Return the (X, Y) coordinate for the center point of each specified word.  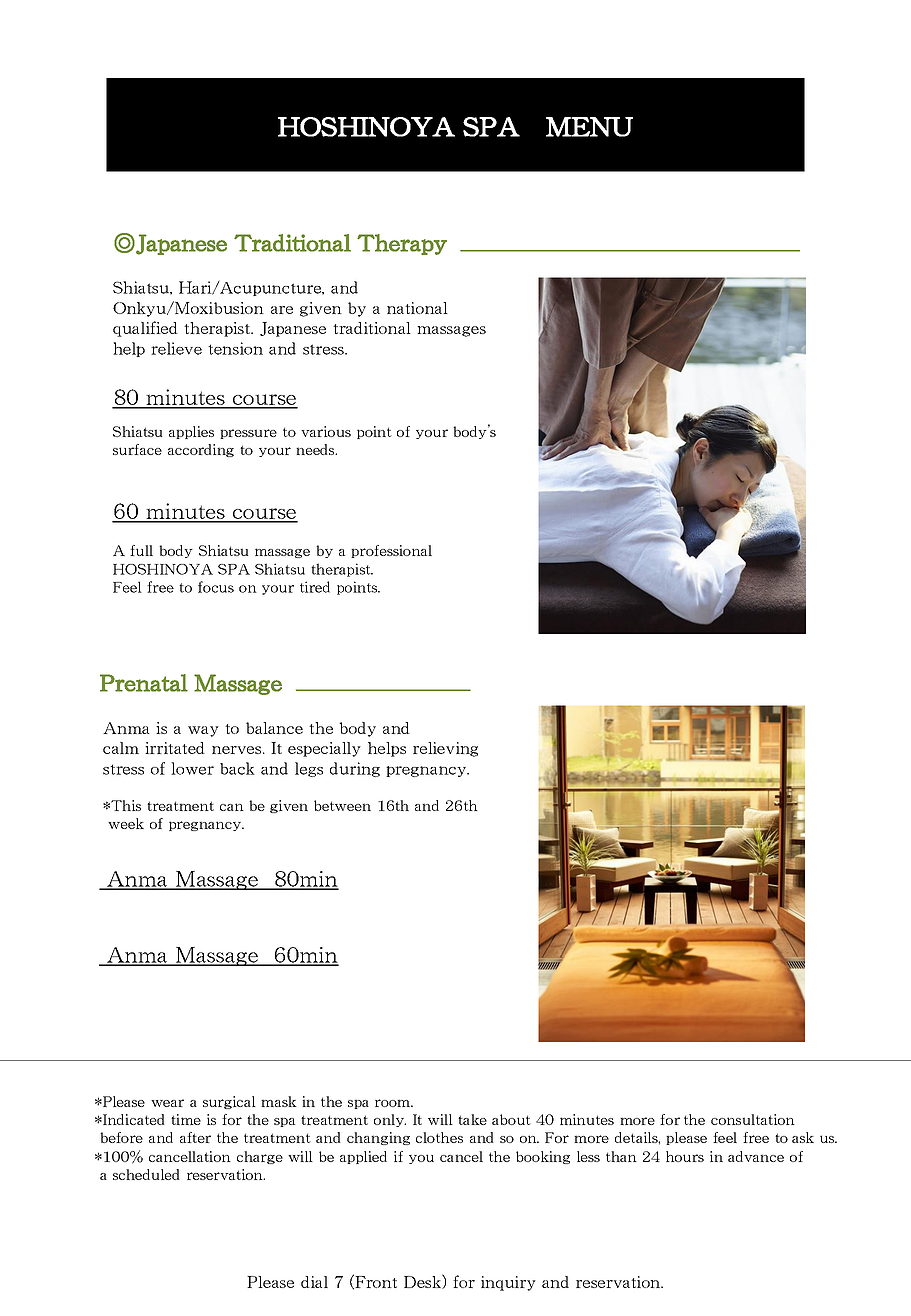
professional (391, 551)
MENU (589, 127)
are (282, 310)
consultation (753, 1119)
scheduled (146, 1174)
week (126, 823)
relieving (445, 749)
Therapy (402, 244)
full (141, 550)
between (342, 805)
